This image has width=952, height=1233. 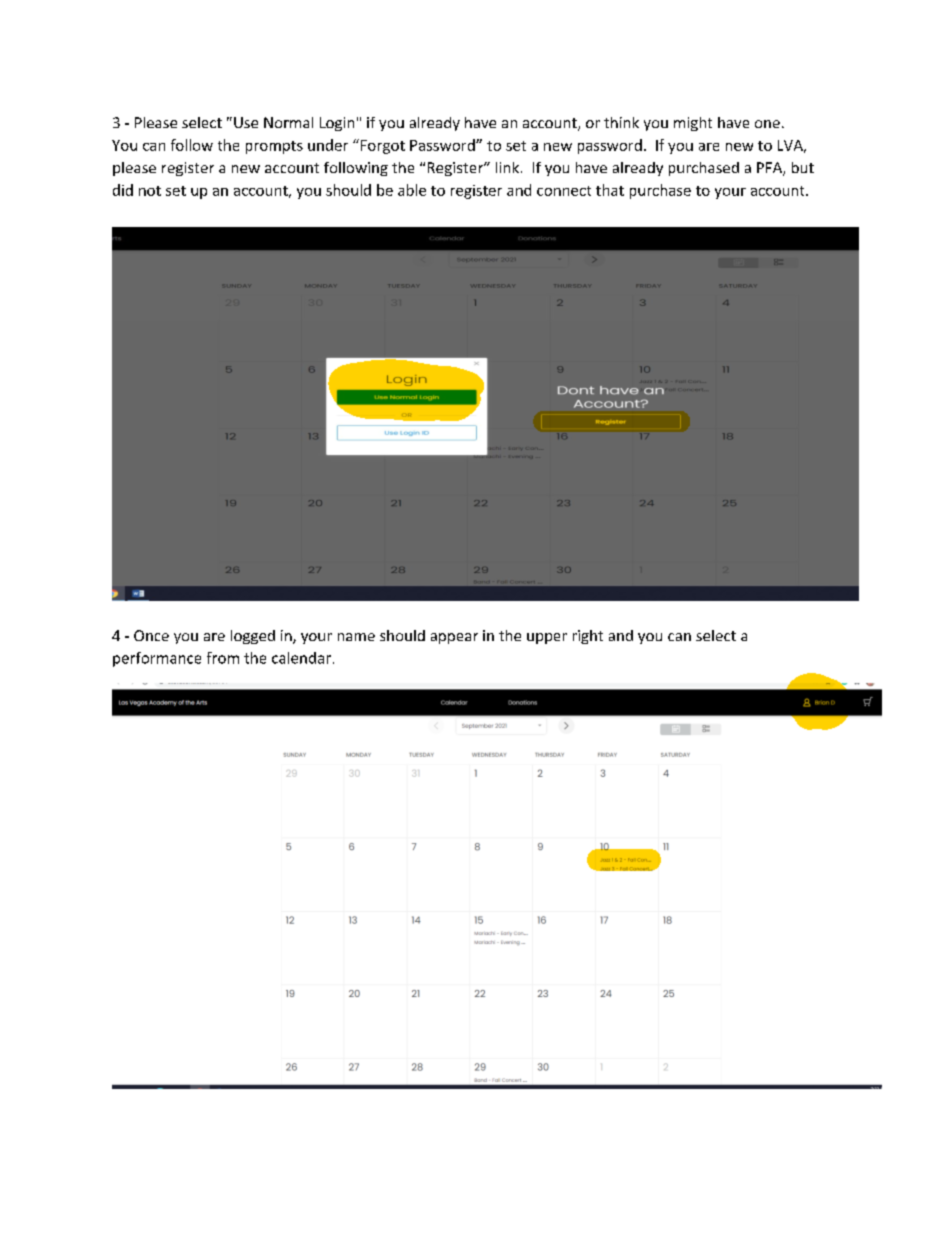 What do you see at coordinates (454, 638) in the image?
I see `appear` at bounding box center [454, 638].
